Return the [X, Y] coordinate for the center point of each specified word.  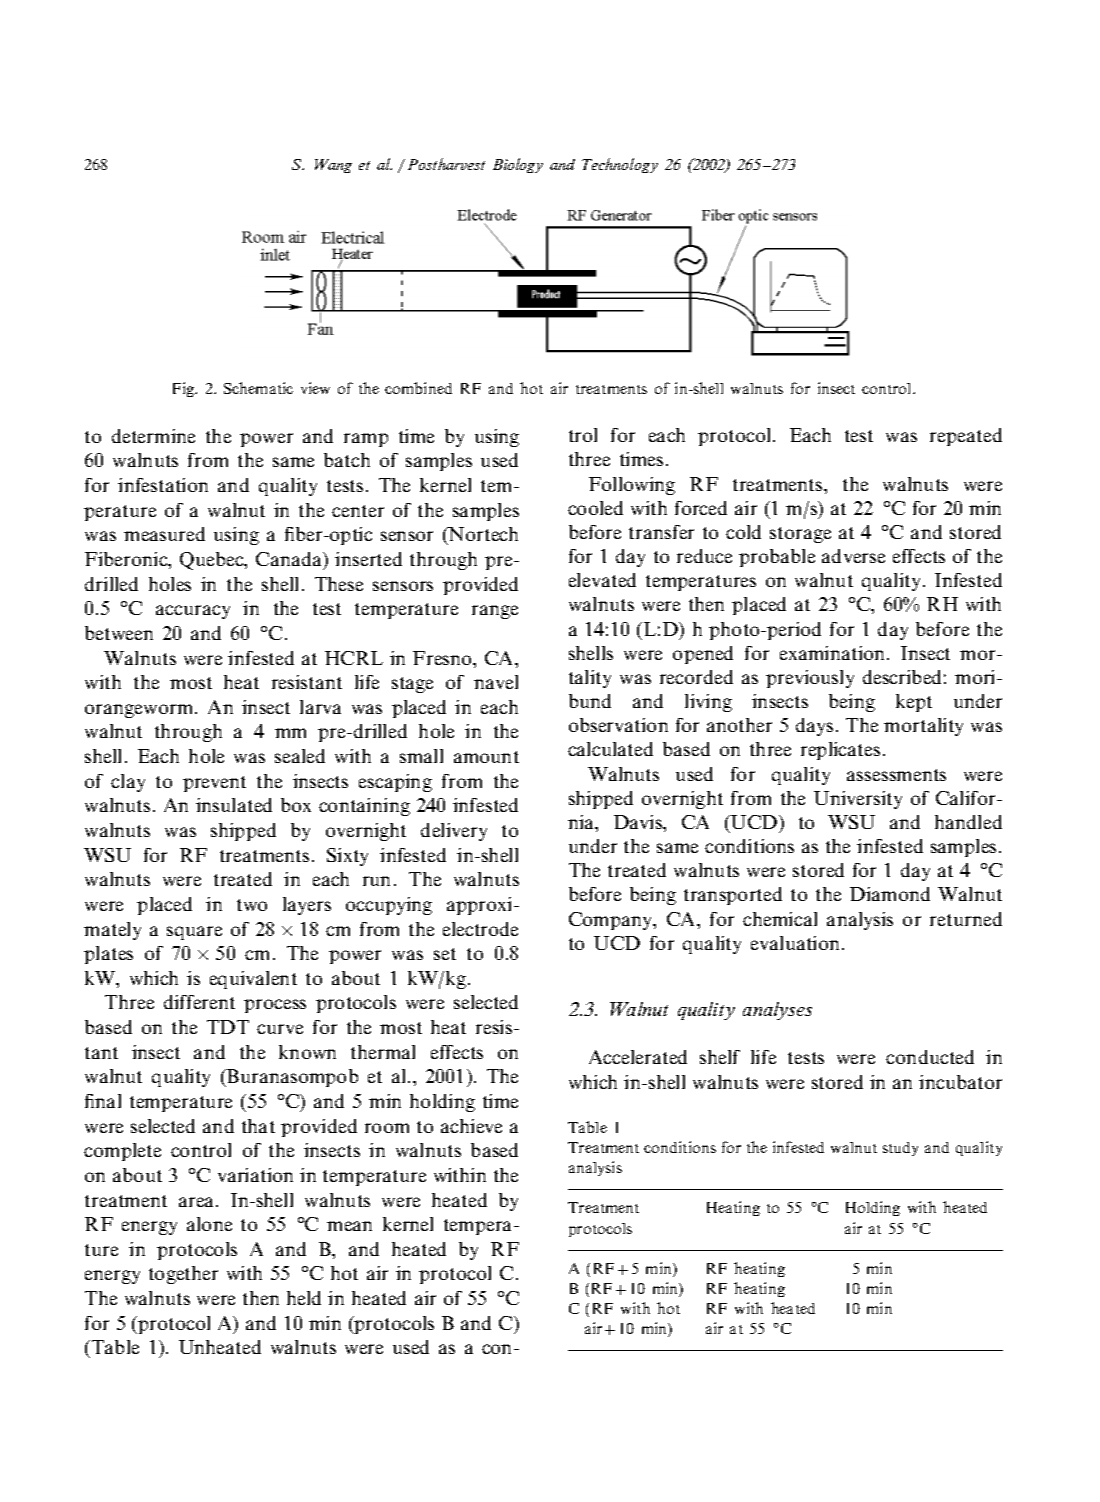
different [199, 1002]
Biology [518, 165]
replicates [840, 751]
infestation [163, 485]
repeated [966, 437]
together [183, 1275]
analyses [777, 1011]
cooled [595, 508]
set [445, 954]
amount [486, 757]
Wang [333, 166]
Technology [620, 165]
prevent [214, 784]
